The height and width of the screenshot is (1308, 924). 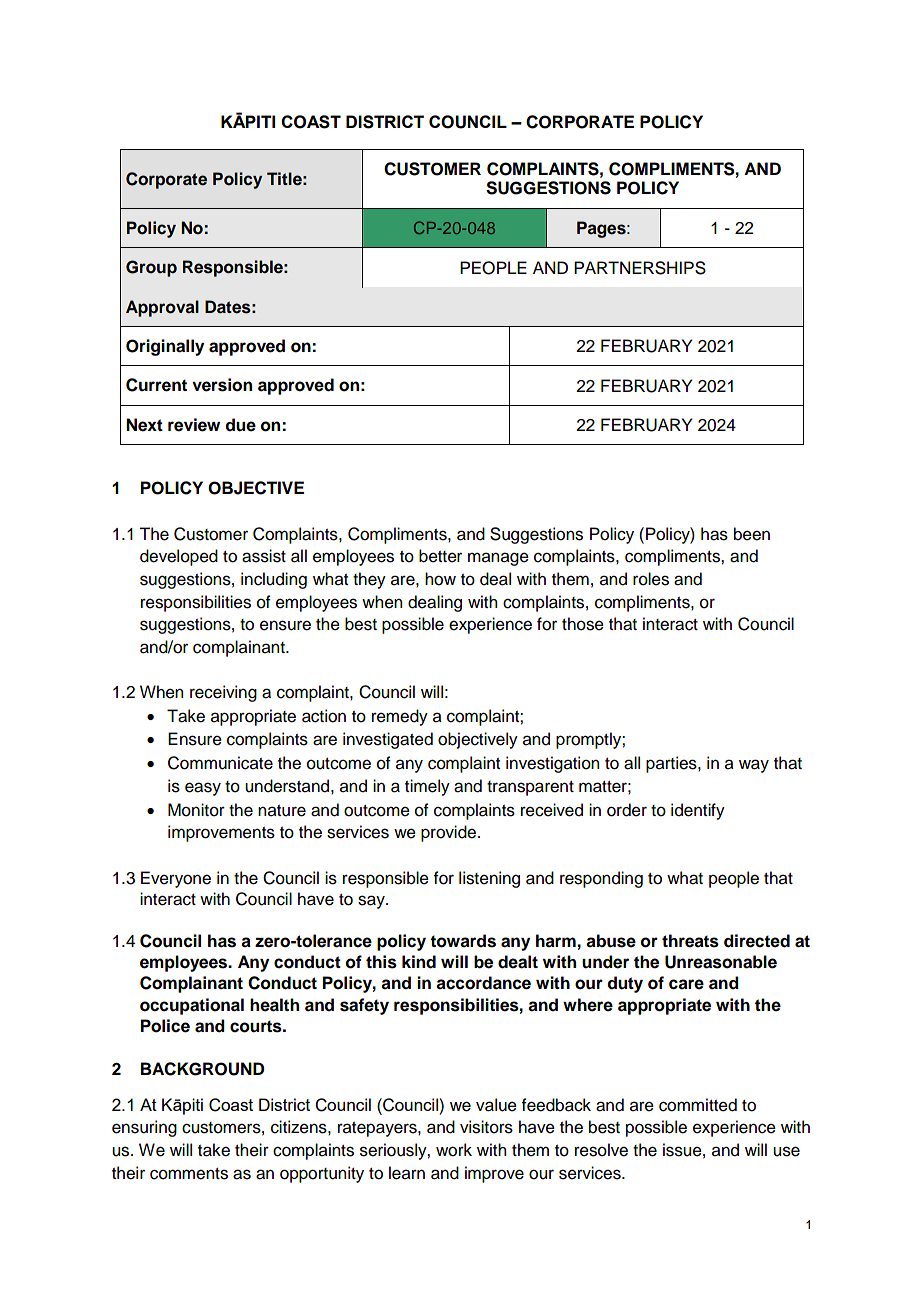 I want to click on receiving, so click(x=223, y=693).
